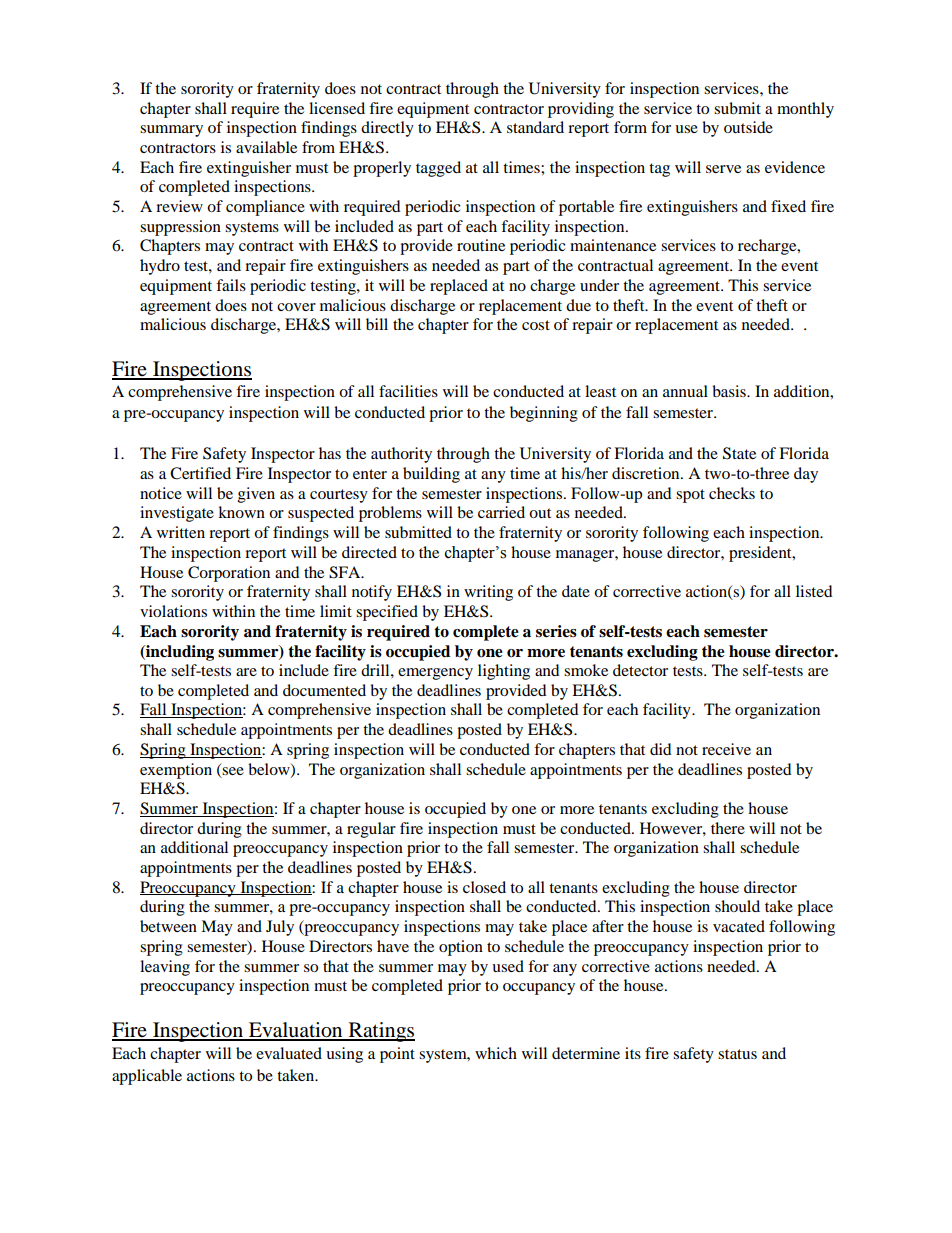  What do you see at coordinates (488, 593) in the page?
I see `writing` at bounding box center [488, 593].
